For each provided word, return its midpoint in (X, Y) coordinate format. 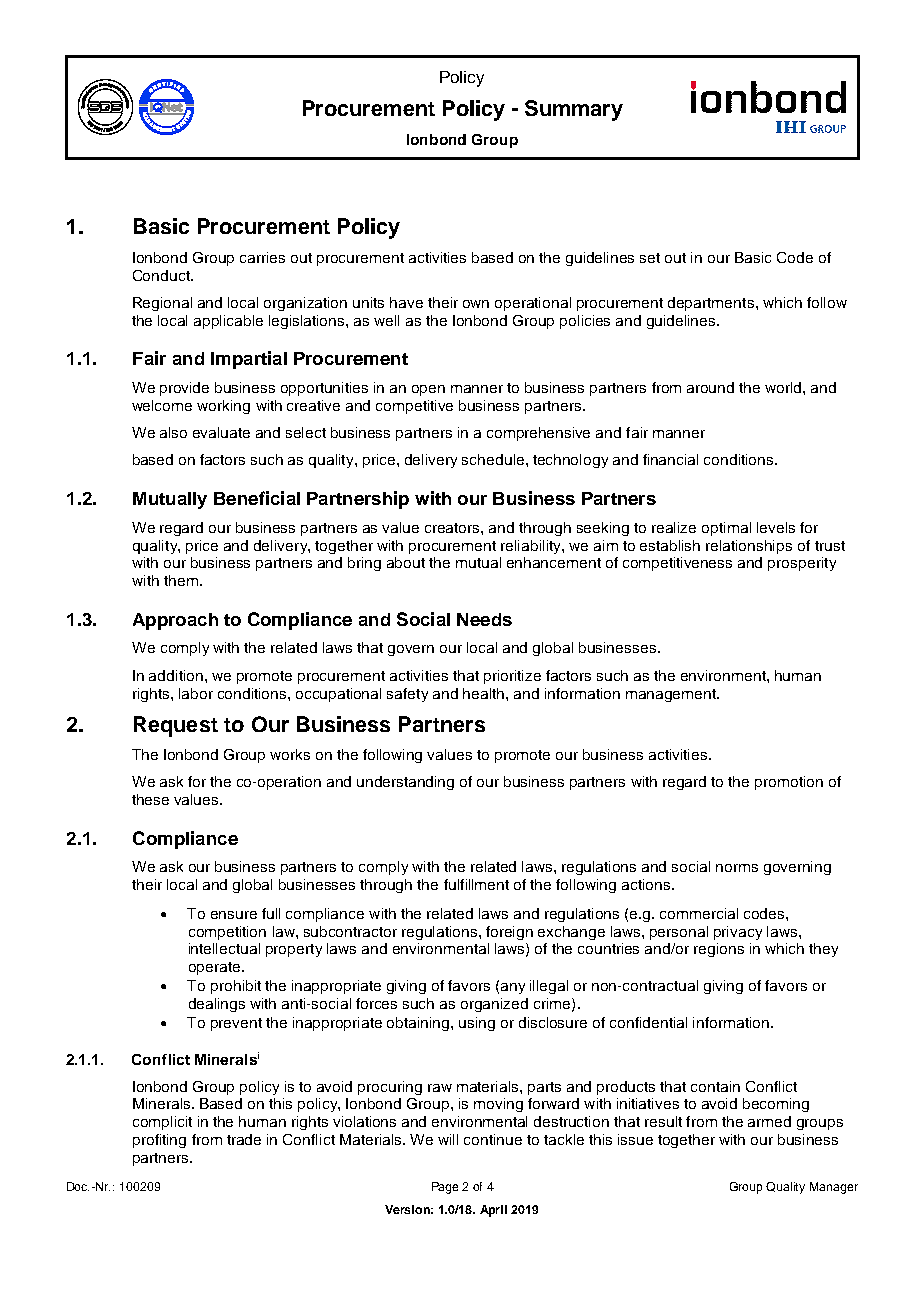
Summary (574, 110)
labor (196, 693)
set (650, 258)
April (493, 1211)
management (672, 695)
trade (244, 1139)
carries (262, 257)
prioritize (512, 677)
